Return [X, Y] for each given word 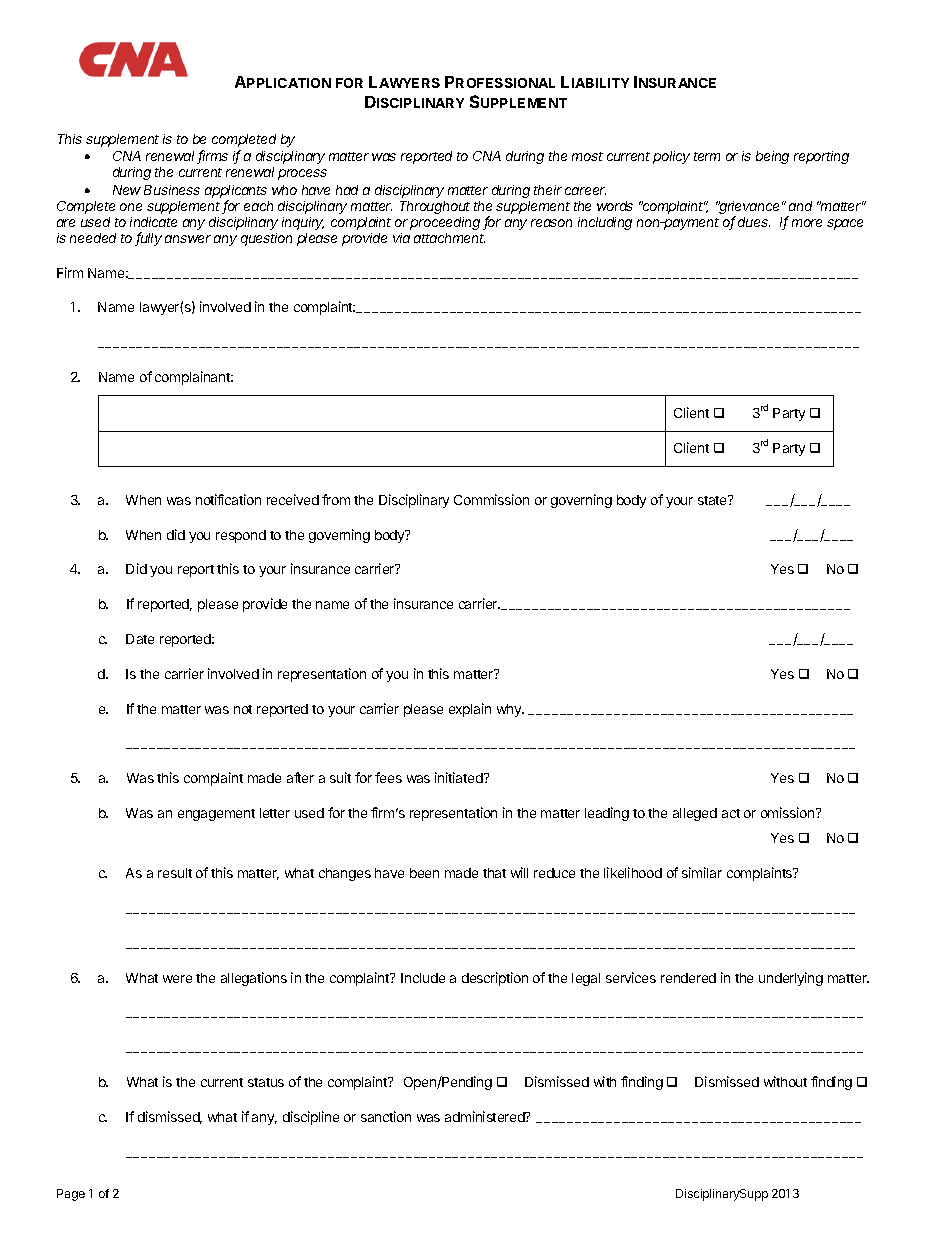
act [731, 813]
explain [470, 710]
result [175, 873]
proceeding [445, 223]
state [713, 500]
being [772, 157]
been [424, 873]
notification [228, 499]
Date [140, 639]
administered [486, 1116]
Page [71, 1195]
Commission [491, 499]
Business [172, 190]
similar [702, 872]
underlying [791, 979]
